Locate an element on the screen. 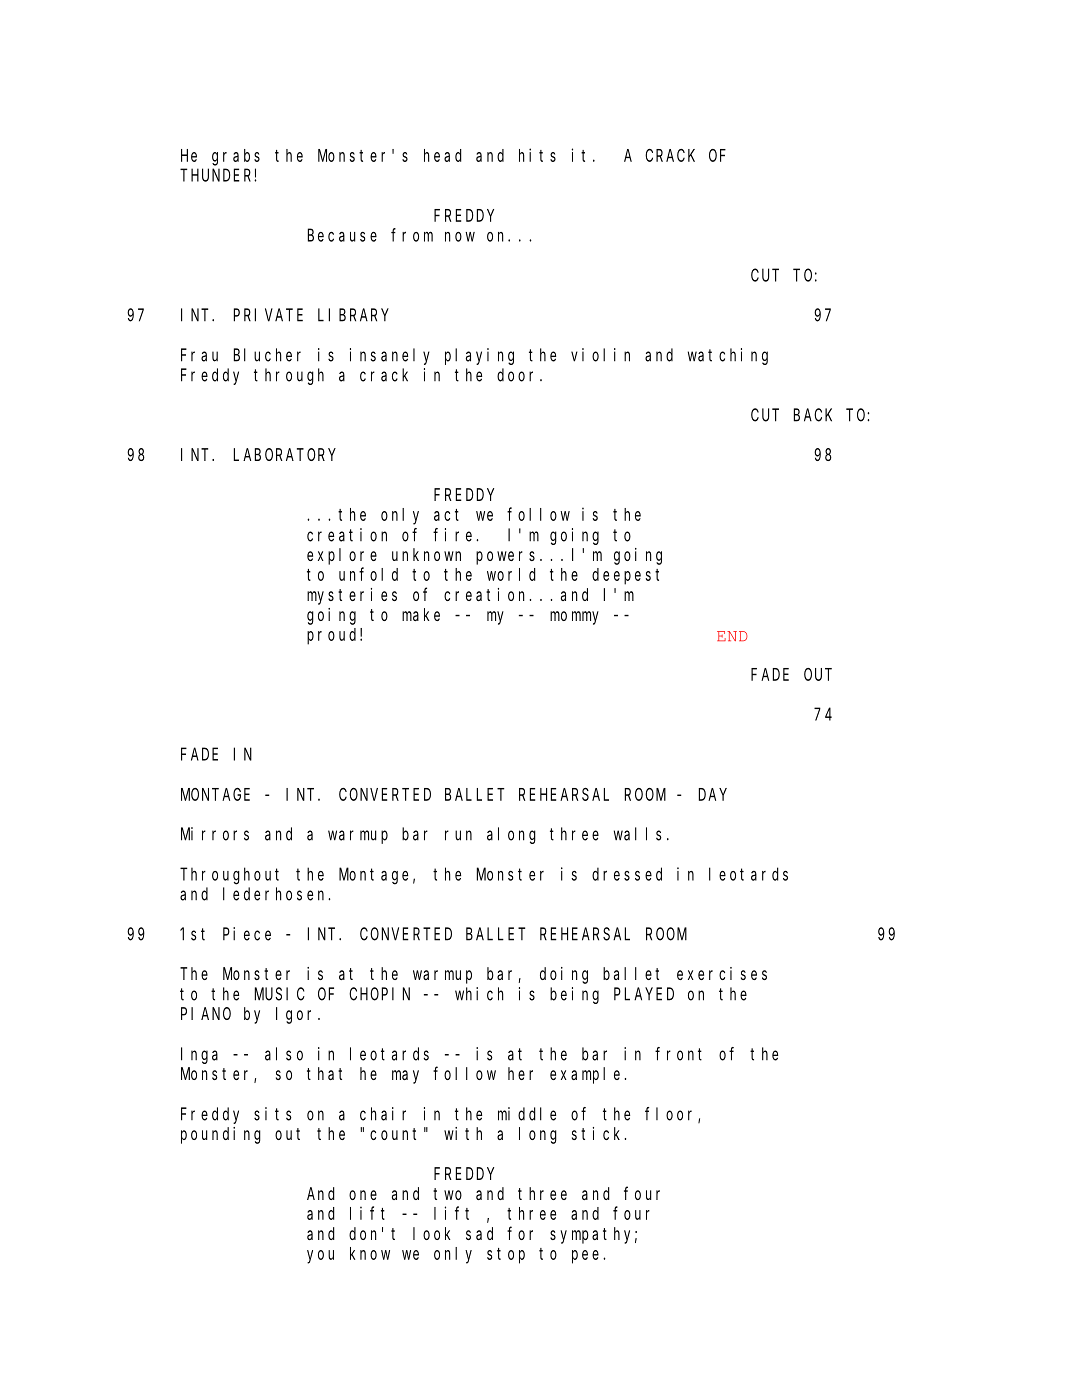 The width and height of the screenshot is (1078, 1396). grabs is located at coordinates (236, 157).
